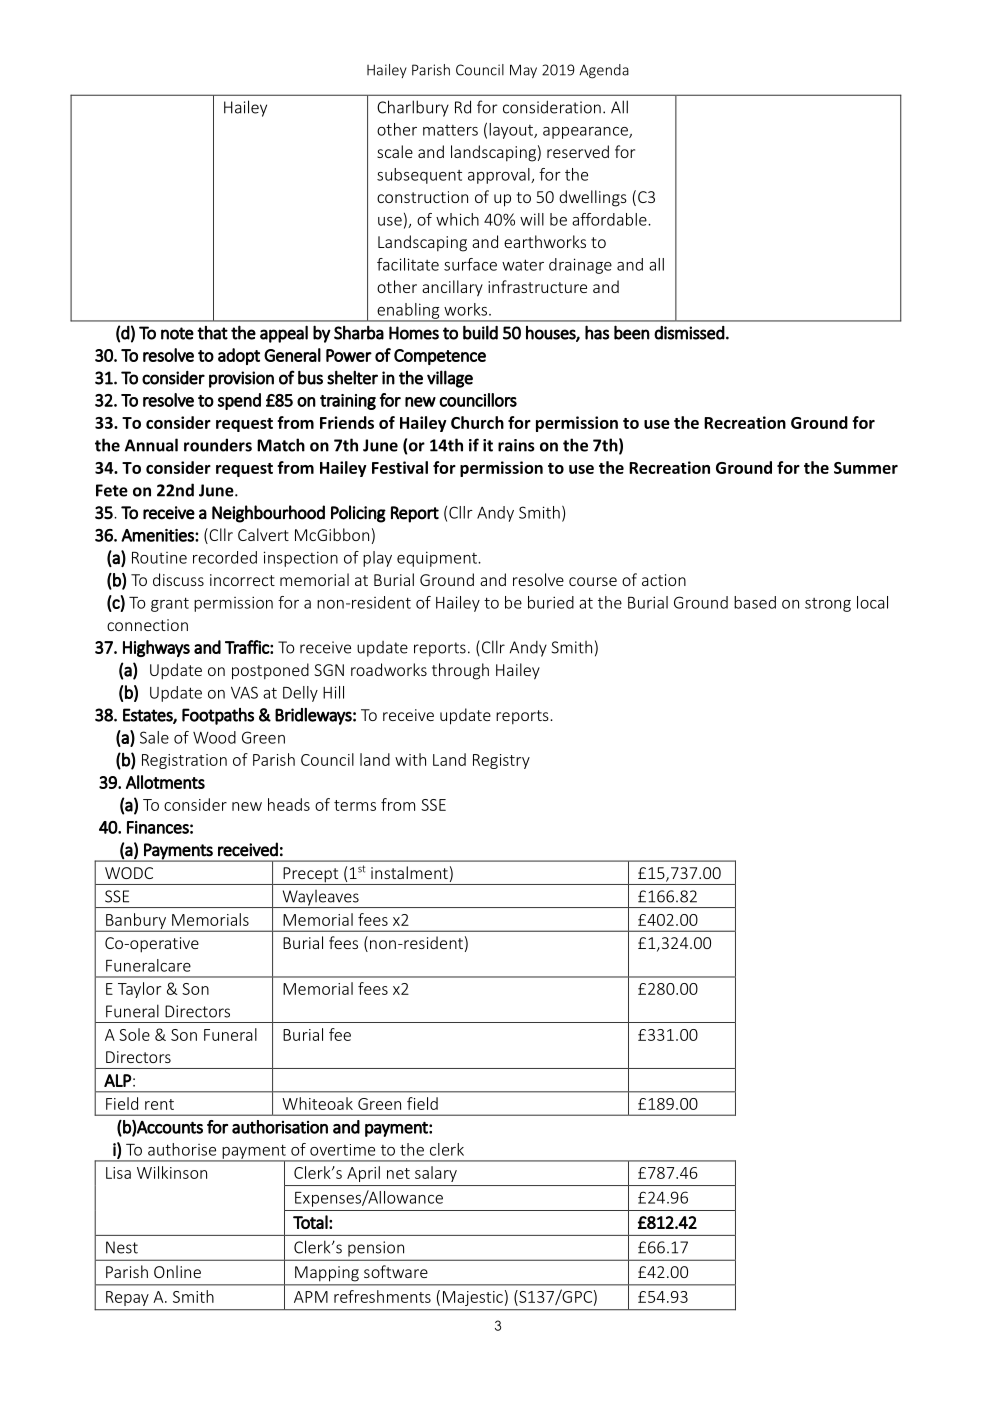  Describe the element at coordinates (218, 716) in the screenshot. I see `Footpaths` at that location.
